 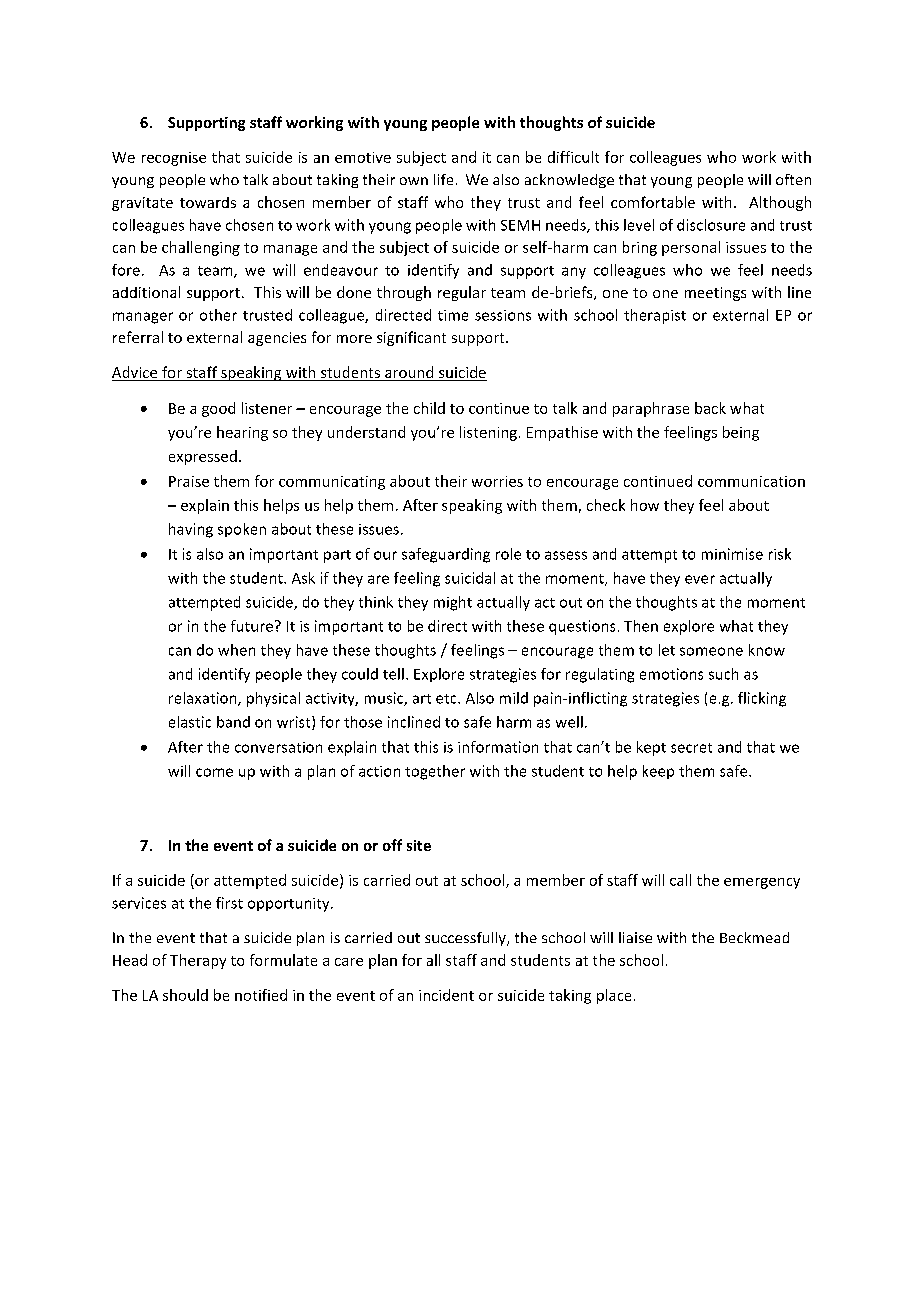 What do you see at coordinates (198, 961) in the document?
I see `Therapy` at bounding box center [198, 961].
